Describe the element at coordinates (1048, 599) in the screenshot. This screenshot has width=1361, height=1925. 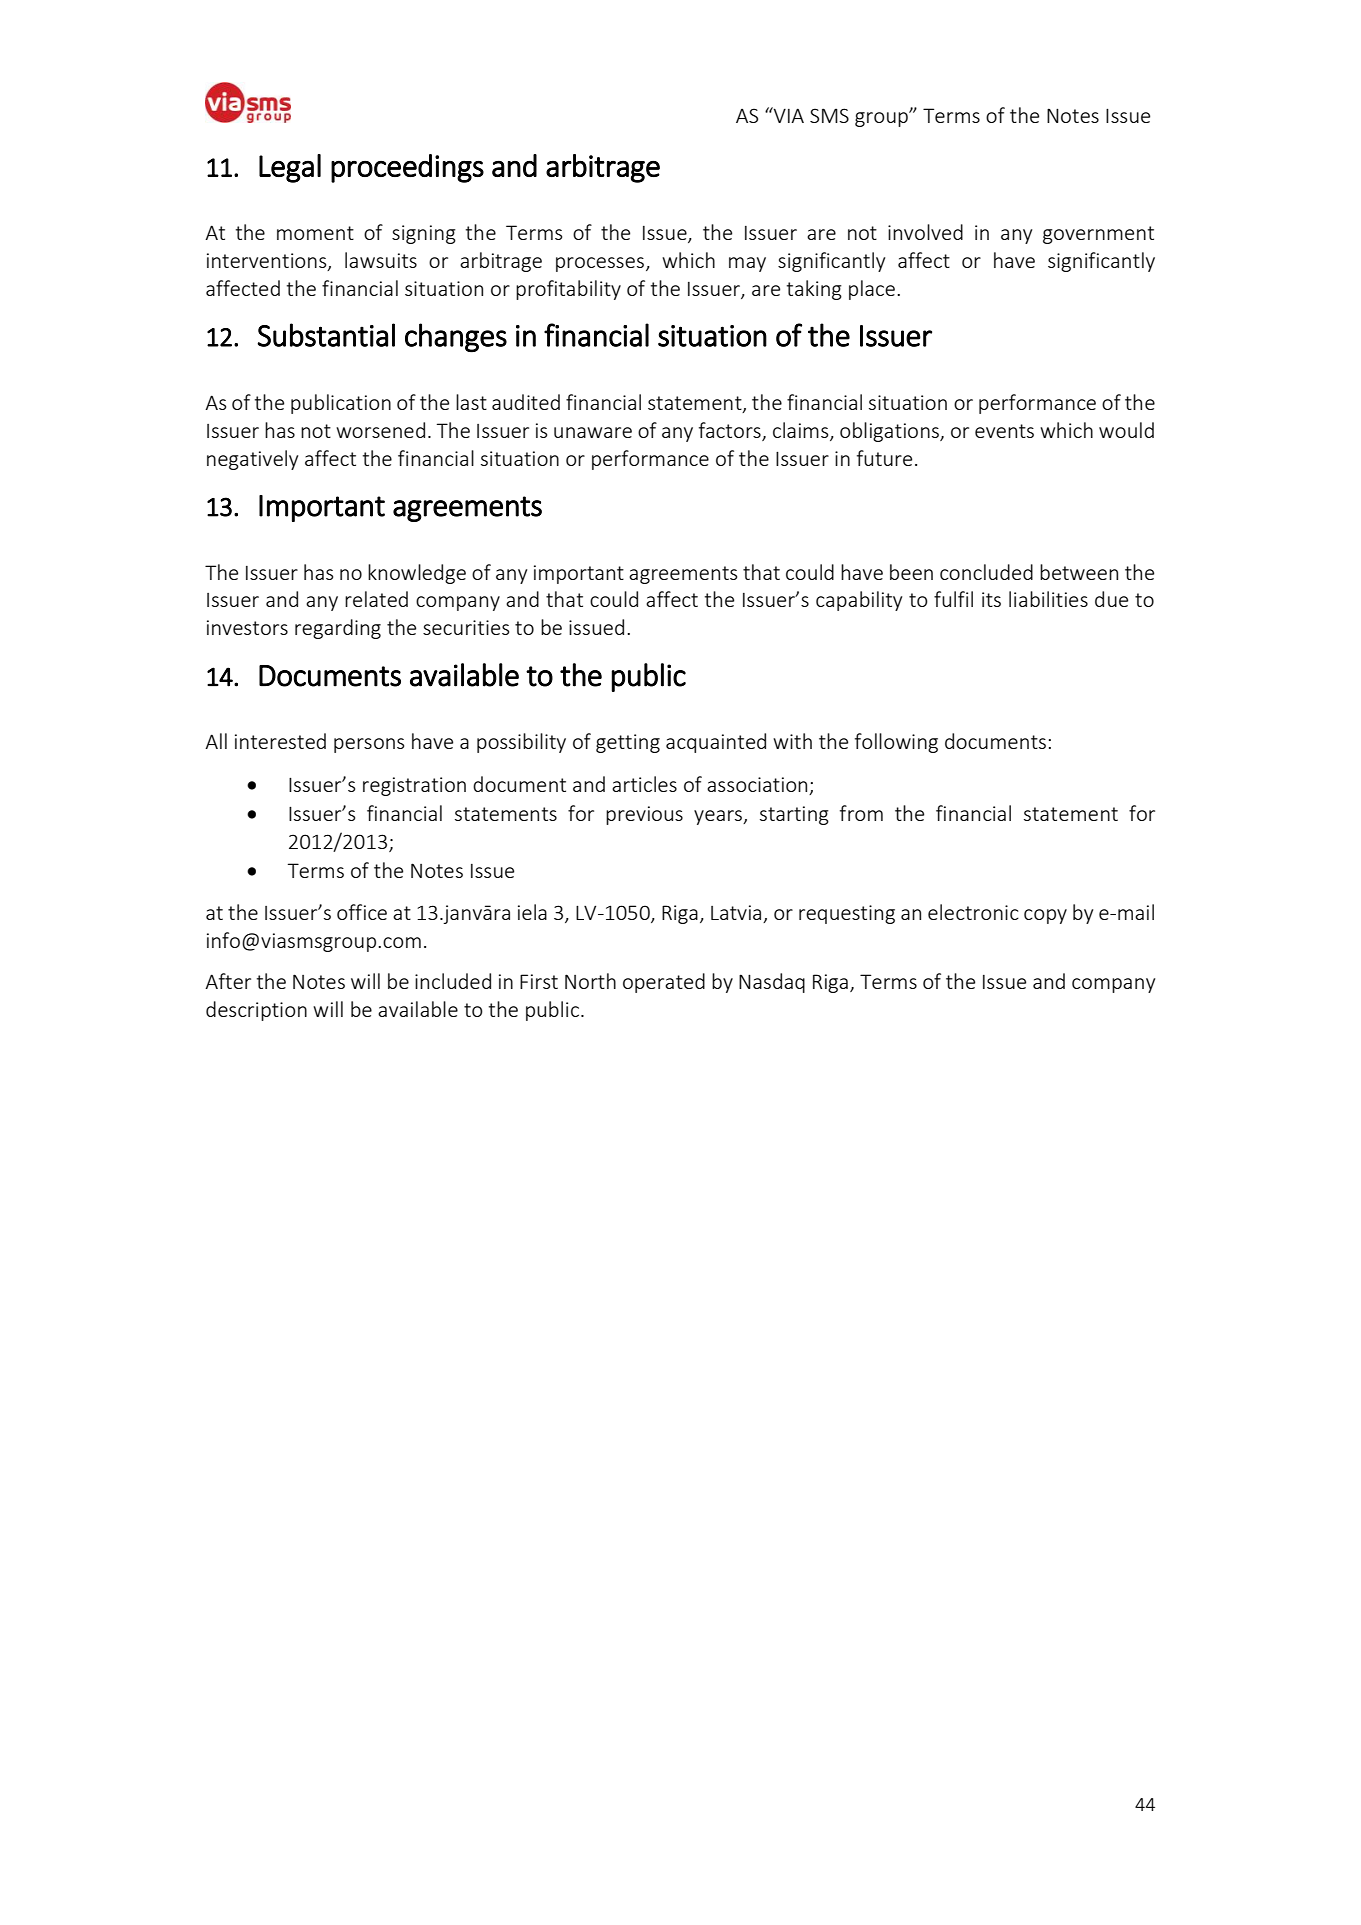
I see `liabilities` at that location.
